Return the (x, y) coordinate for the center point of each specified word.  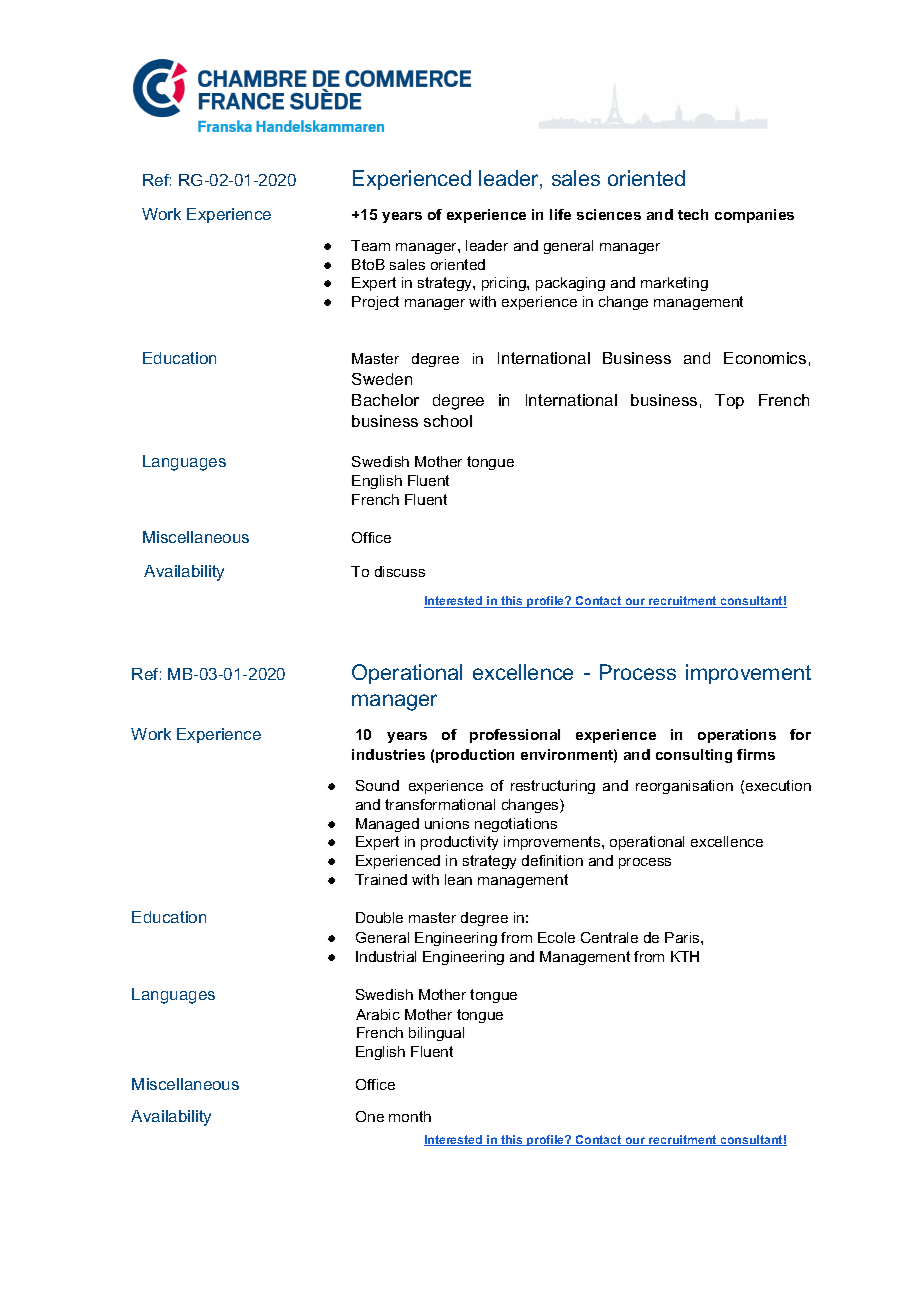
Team (370, 245)
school (448, 421)
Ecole (556, 937)
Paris (683, 937)
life (560, 214)
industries (388, 754)
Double (379, 917)
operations (737, 736)
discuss (400, 571)
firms (756, 754)
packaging (570, 284)
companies (754, 216)
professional (515, 736)
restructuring (553, 787)
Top (729, 401)
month (410, 1116)
